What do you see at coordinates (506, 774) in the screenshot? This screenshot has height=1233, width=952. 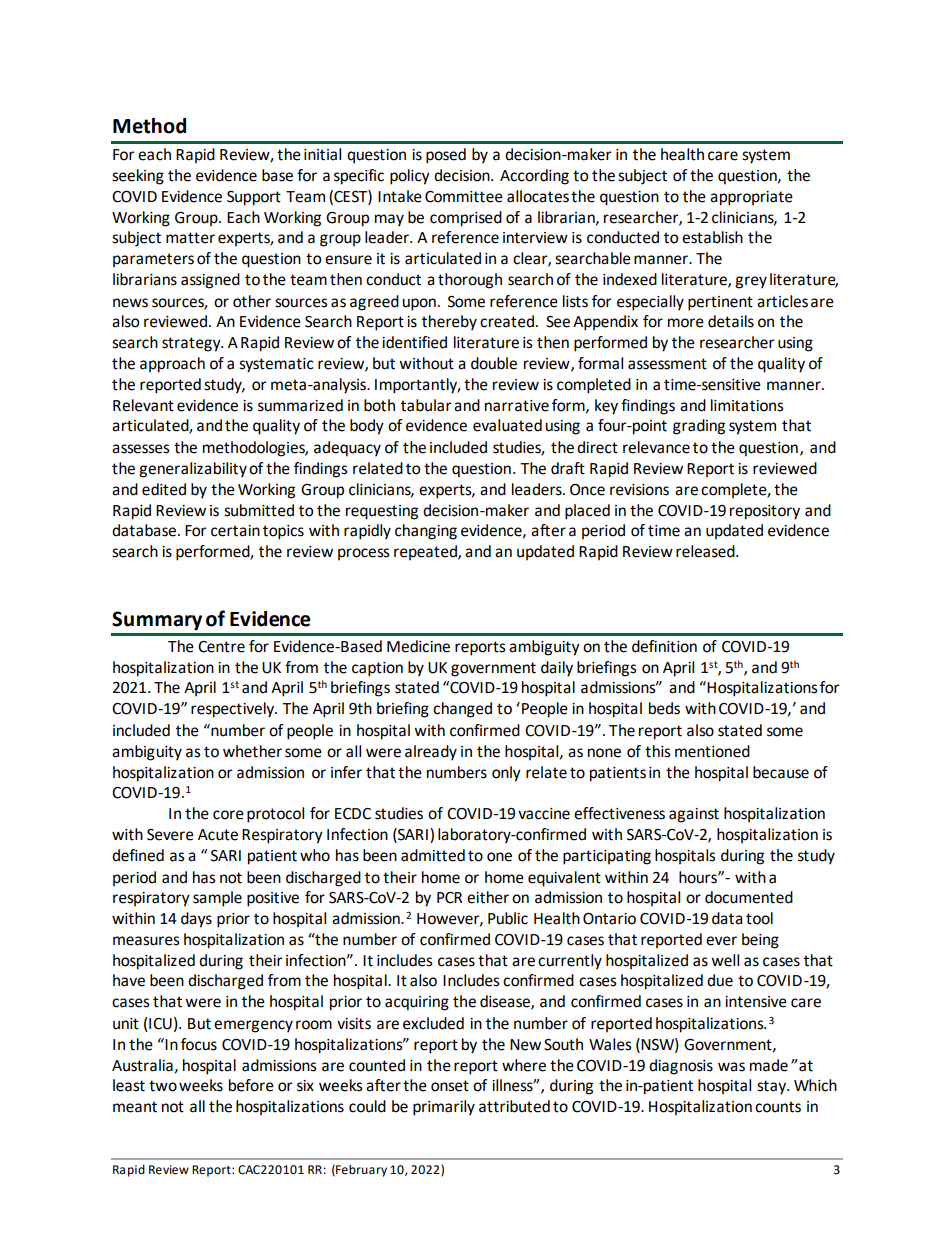 I see `only` at bounding box center [506, 774].
